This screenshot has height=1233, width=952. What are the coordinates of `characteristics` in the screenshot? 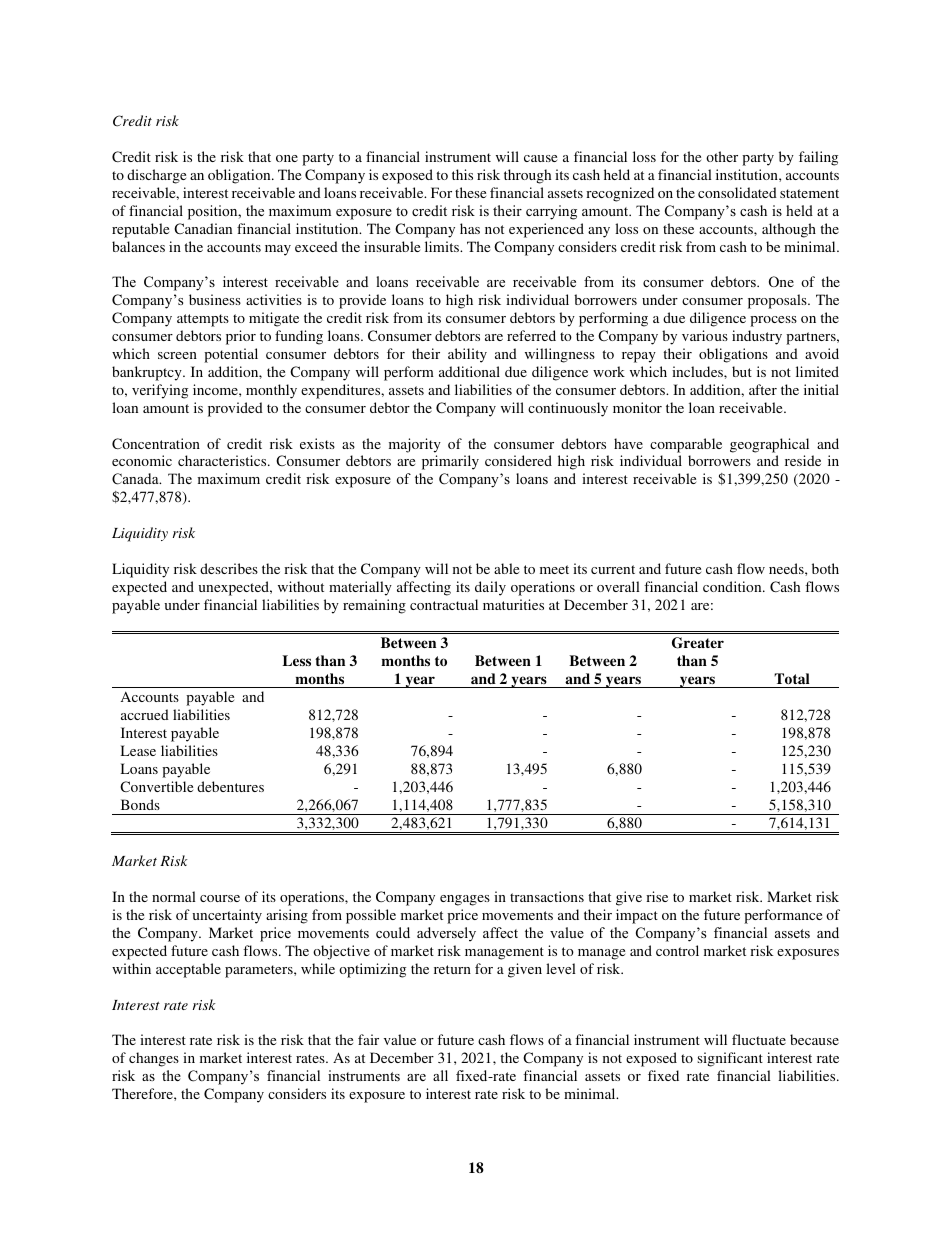 It's located at (223, 460).
